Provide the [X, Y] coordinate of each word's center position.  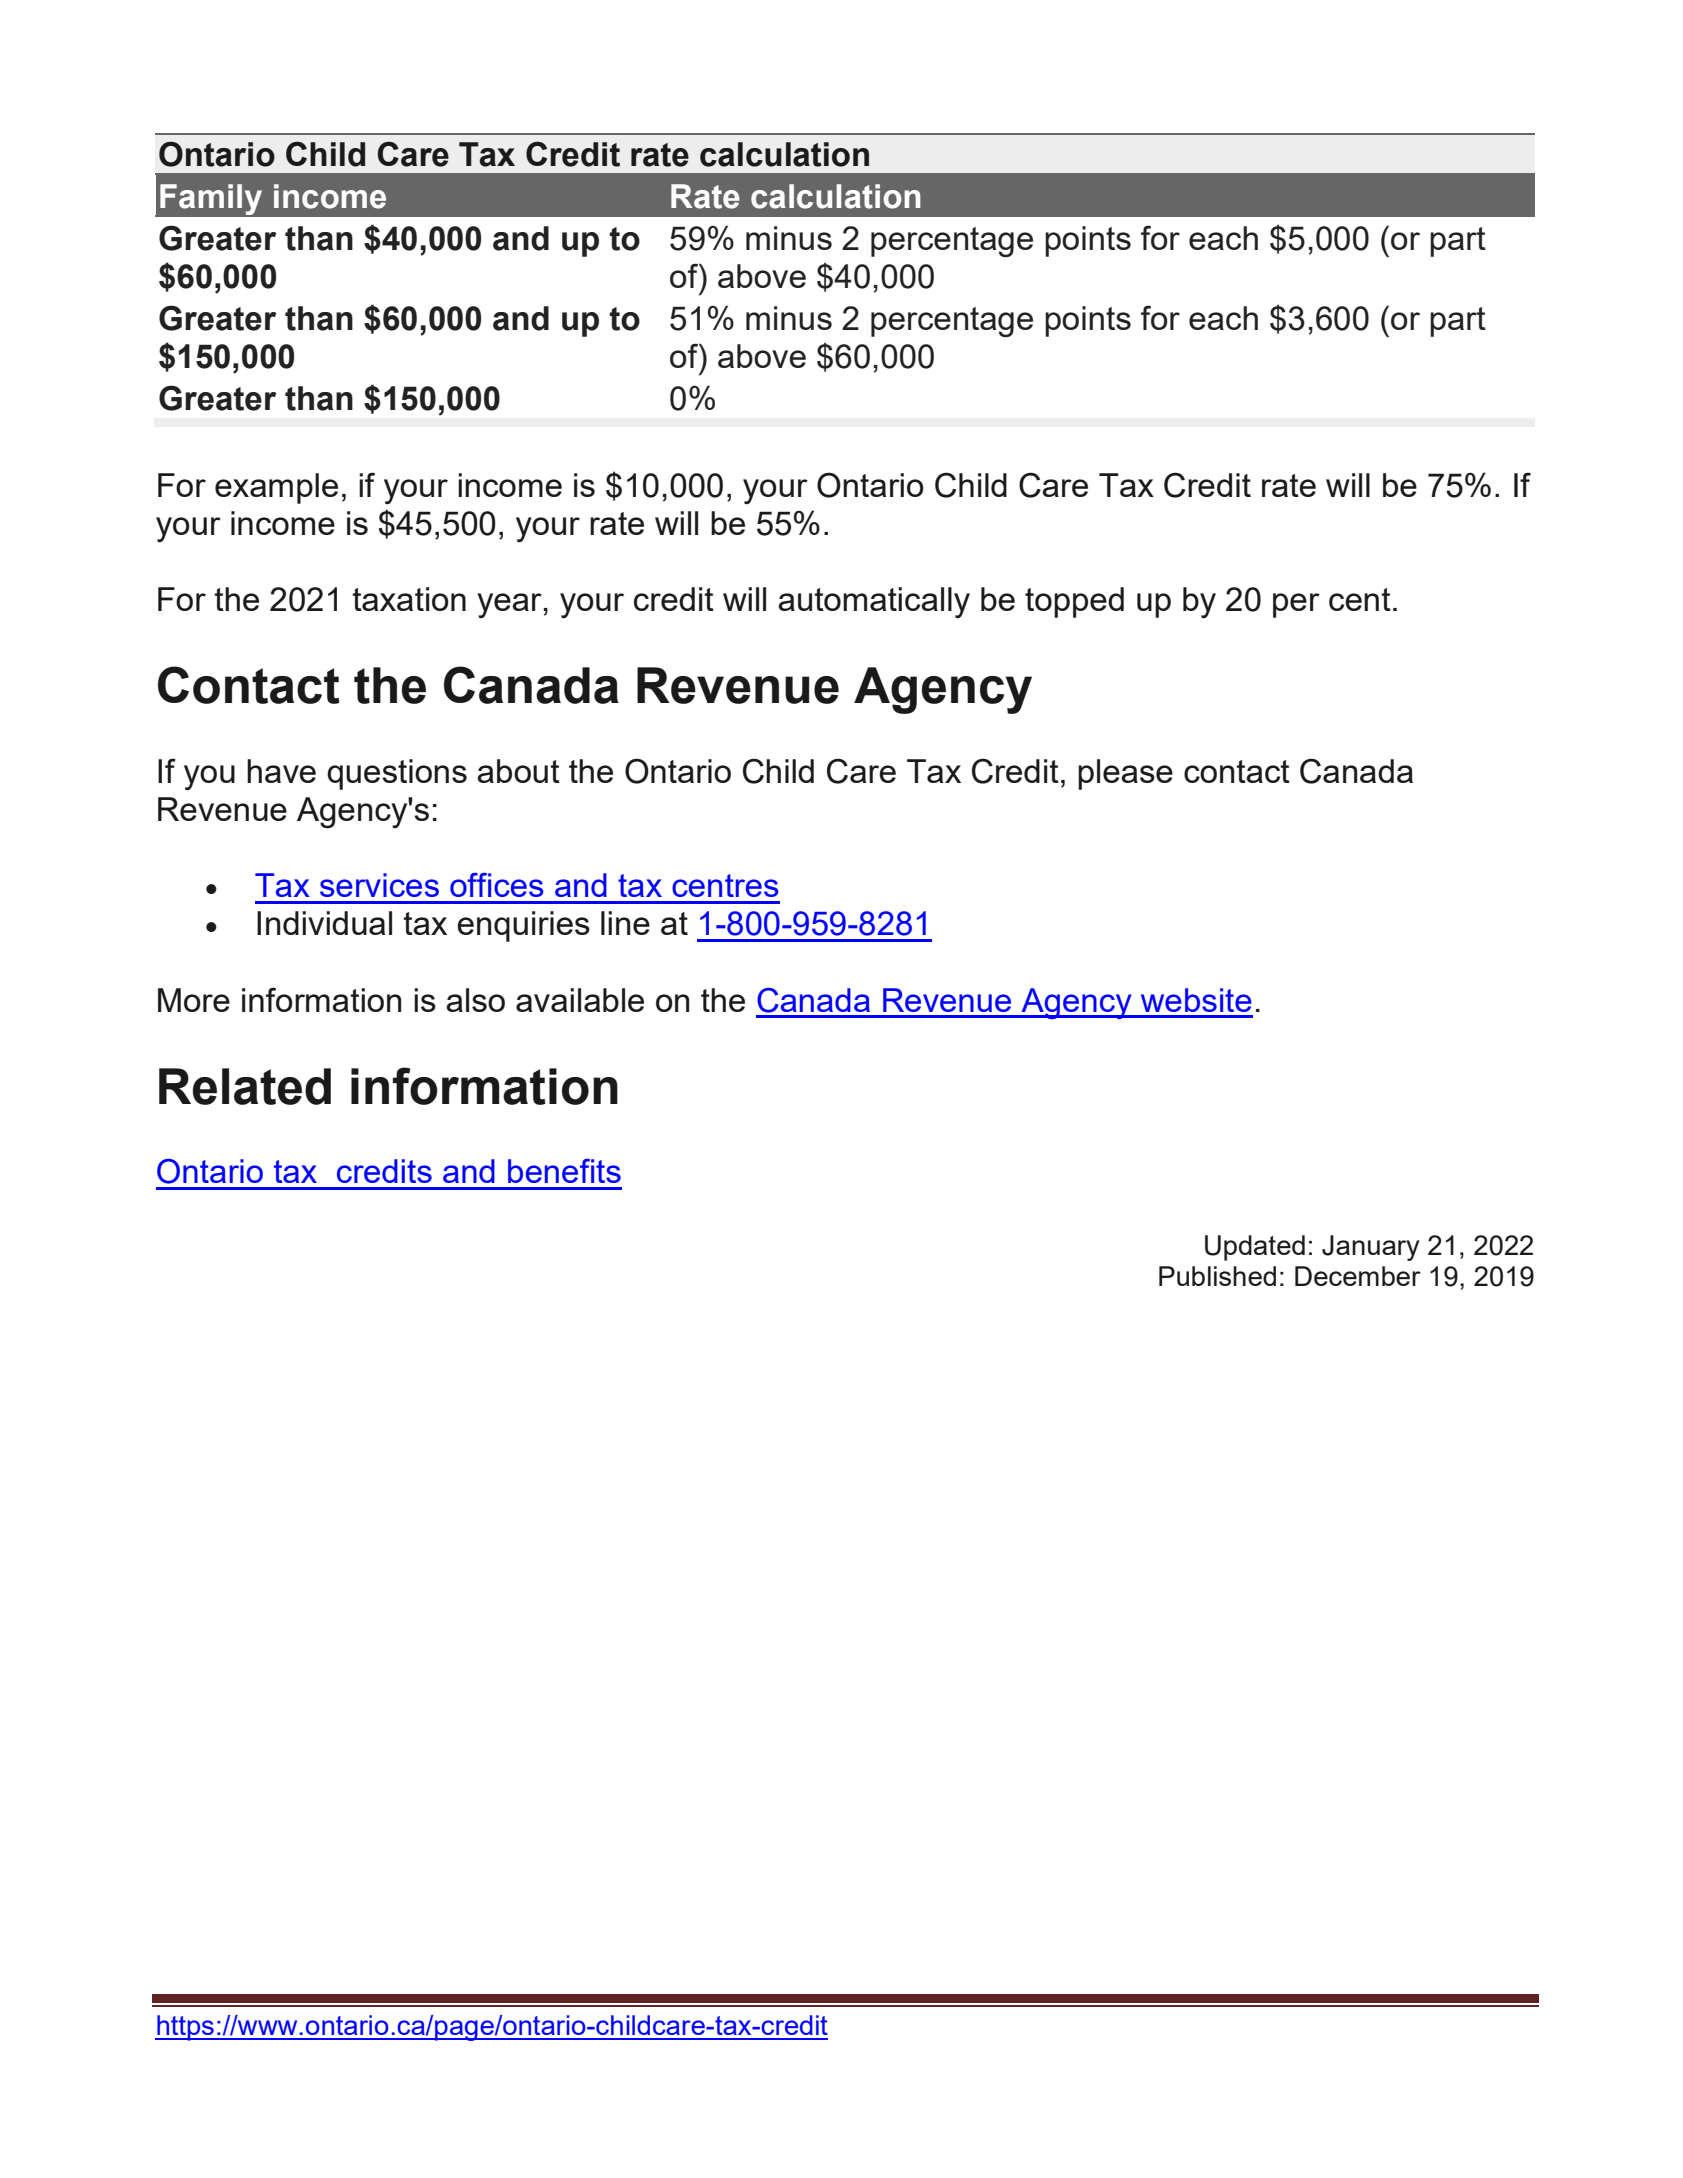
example [276, 488]
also [475, 1000]
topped [1074, 602]
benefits [564, 1171]
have [281, 771]
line [625, 923]
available [580, 1000]
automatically [874, 603]
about [518, 771]
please [1125, 774]
